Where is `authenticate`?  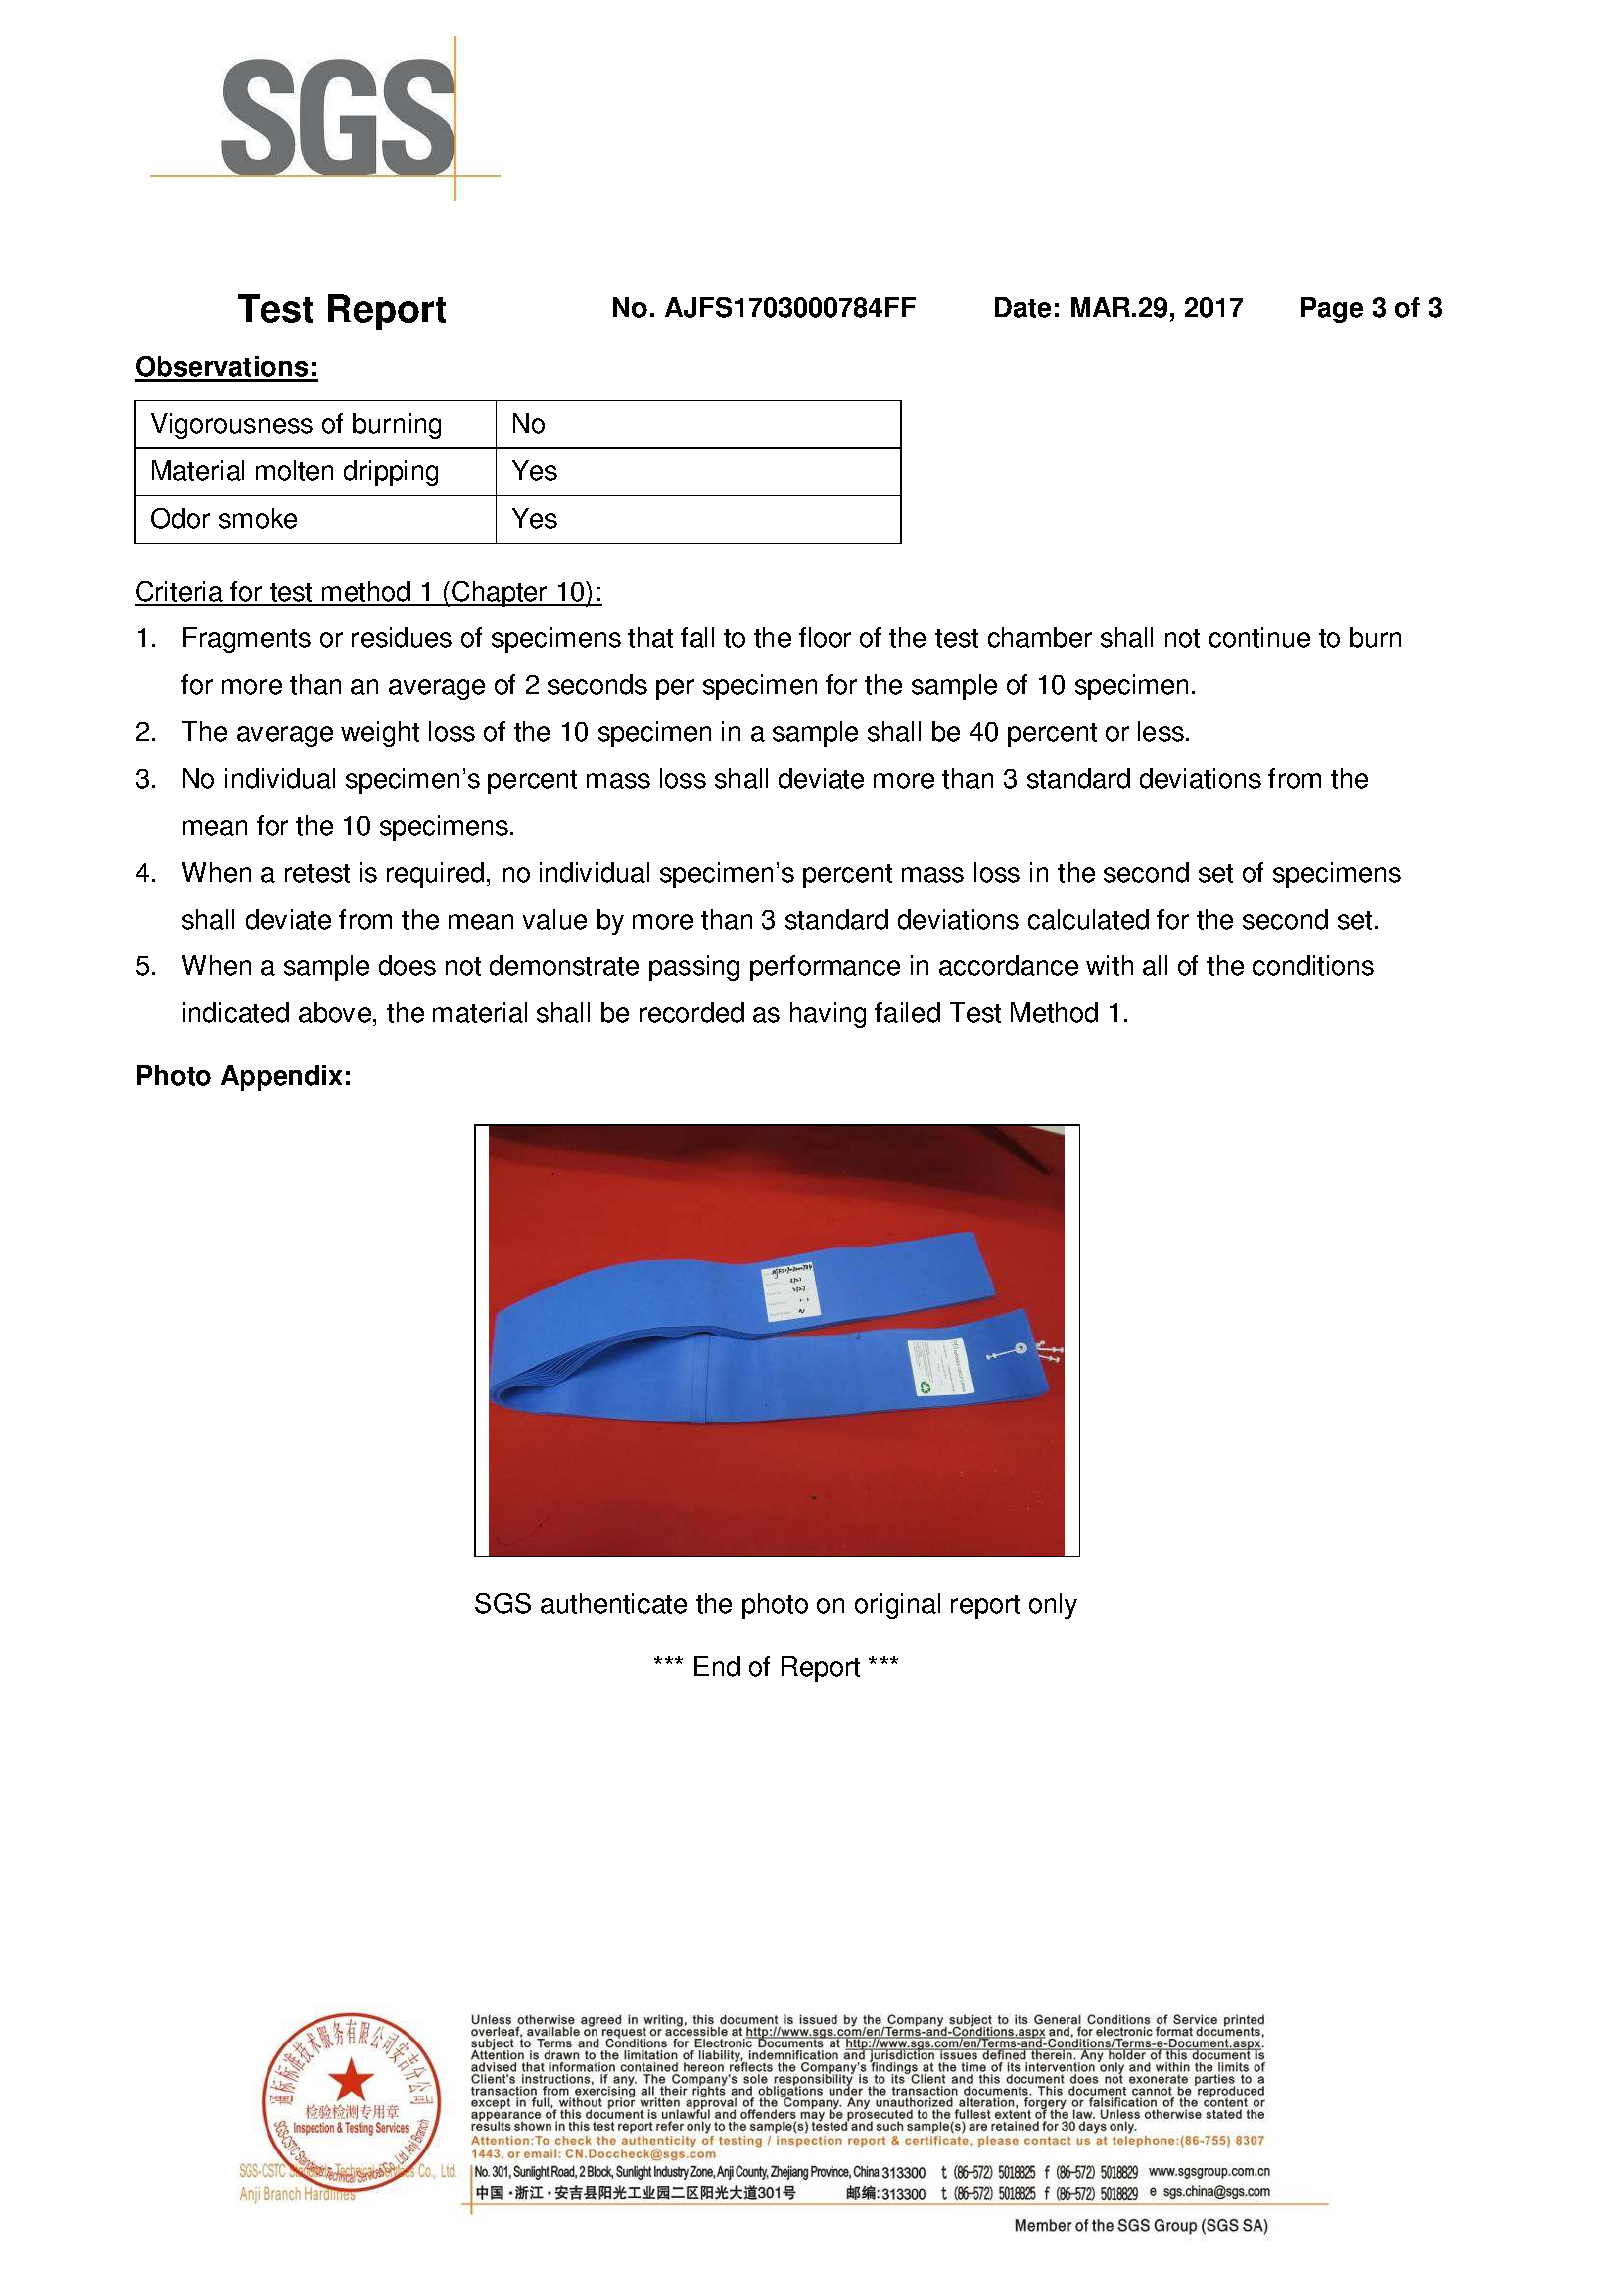
authenticate is located at coordinates (614, 1603).
